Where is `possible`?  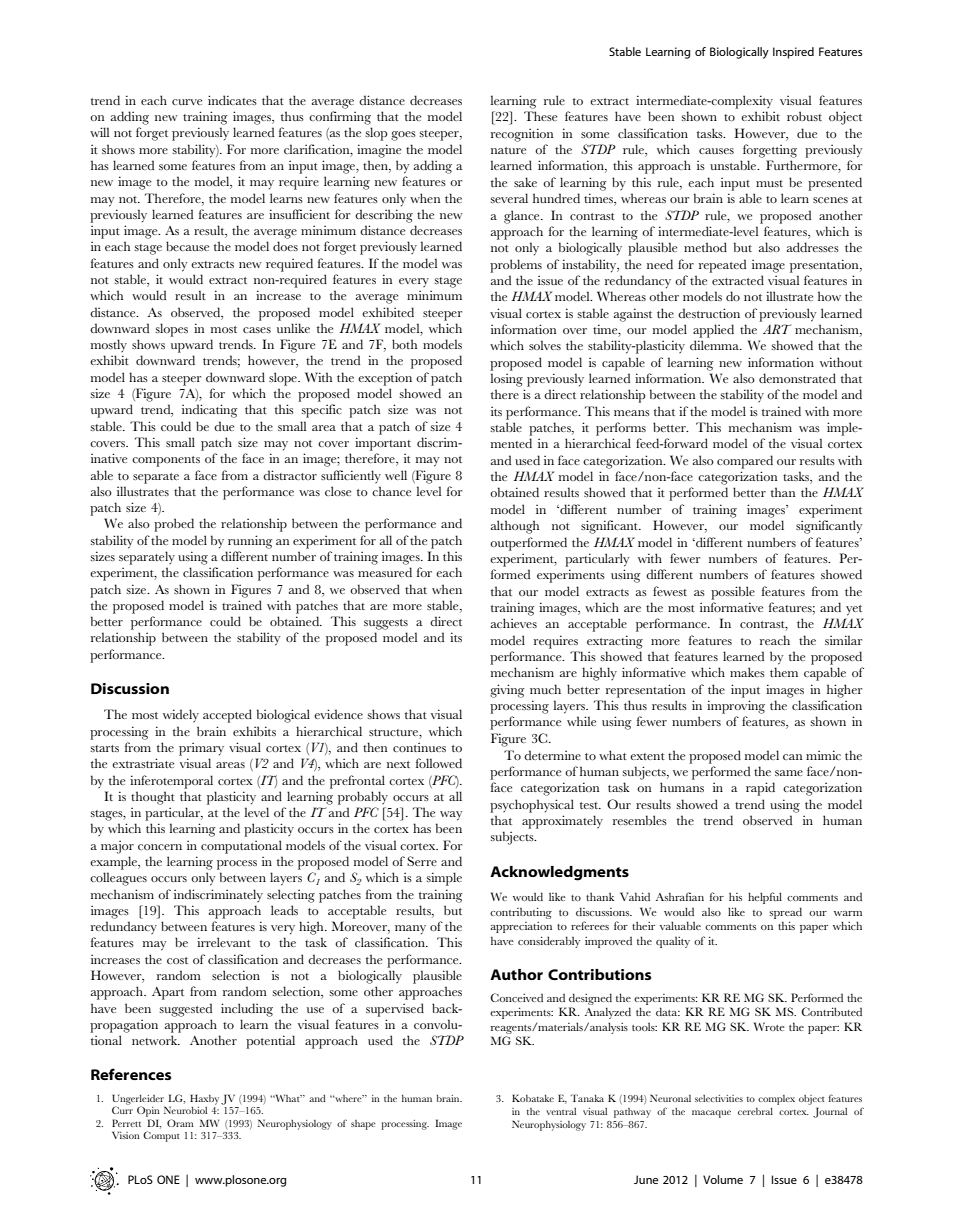 possible is located at coordinates (733, 593).
